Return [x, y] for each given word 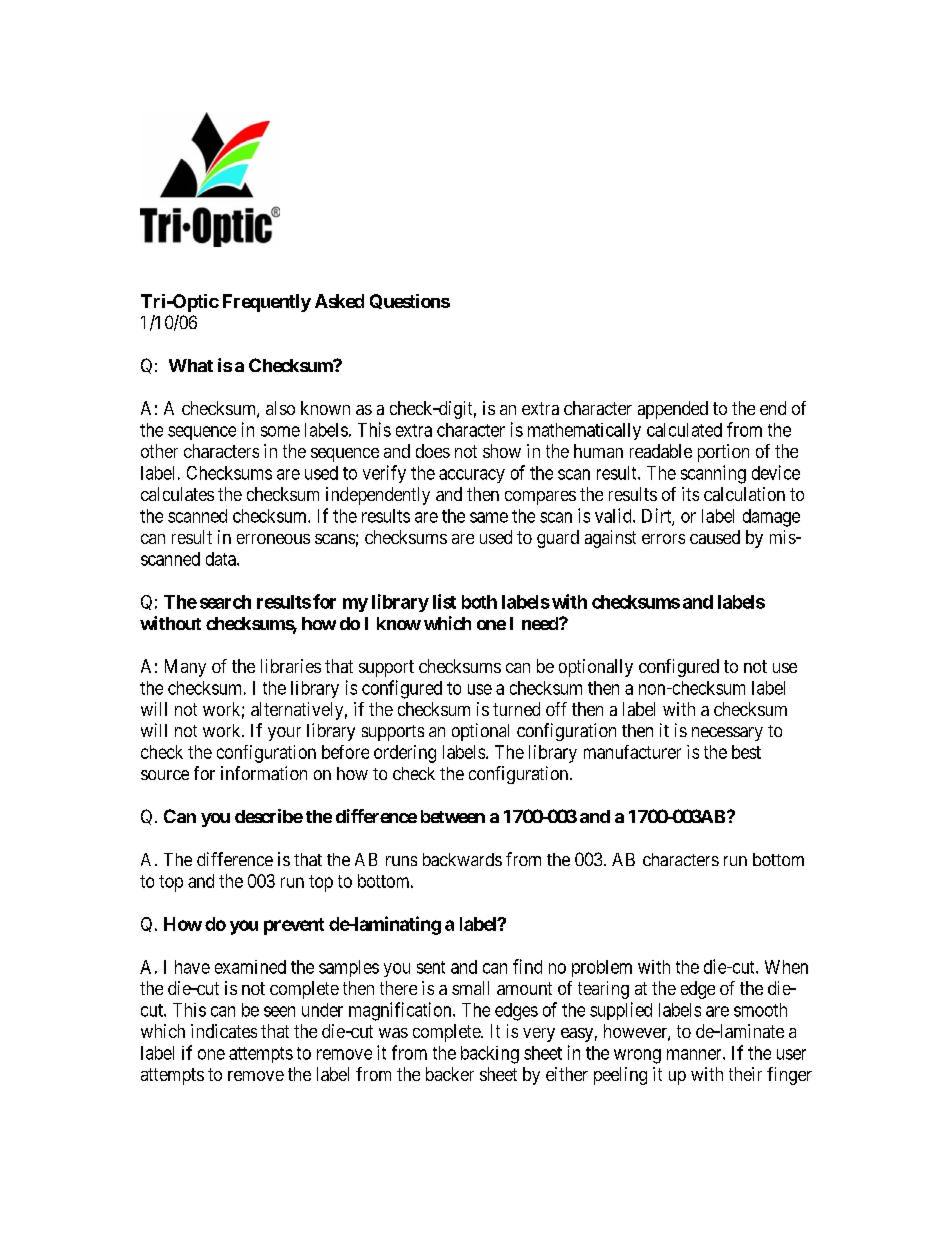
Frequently [267, 303]
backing [490, 1055]
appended [673, 410]
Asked [339, 301]
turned [516, 709]
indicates [224, 1031]
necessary [727, 734]
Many [185, 668]
